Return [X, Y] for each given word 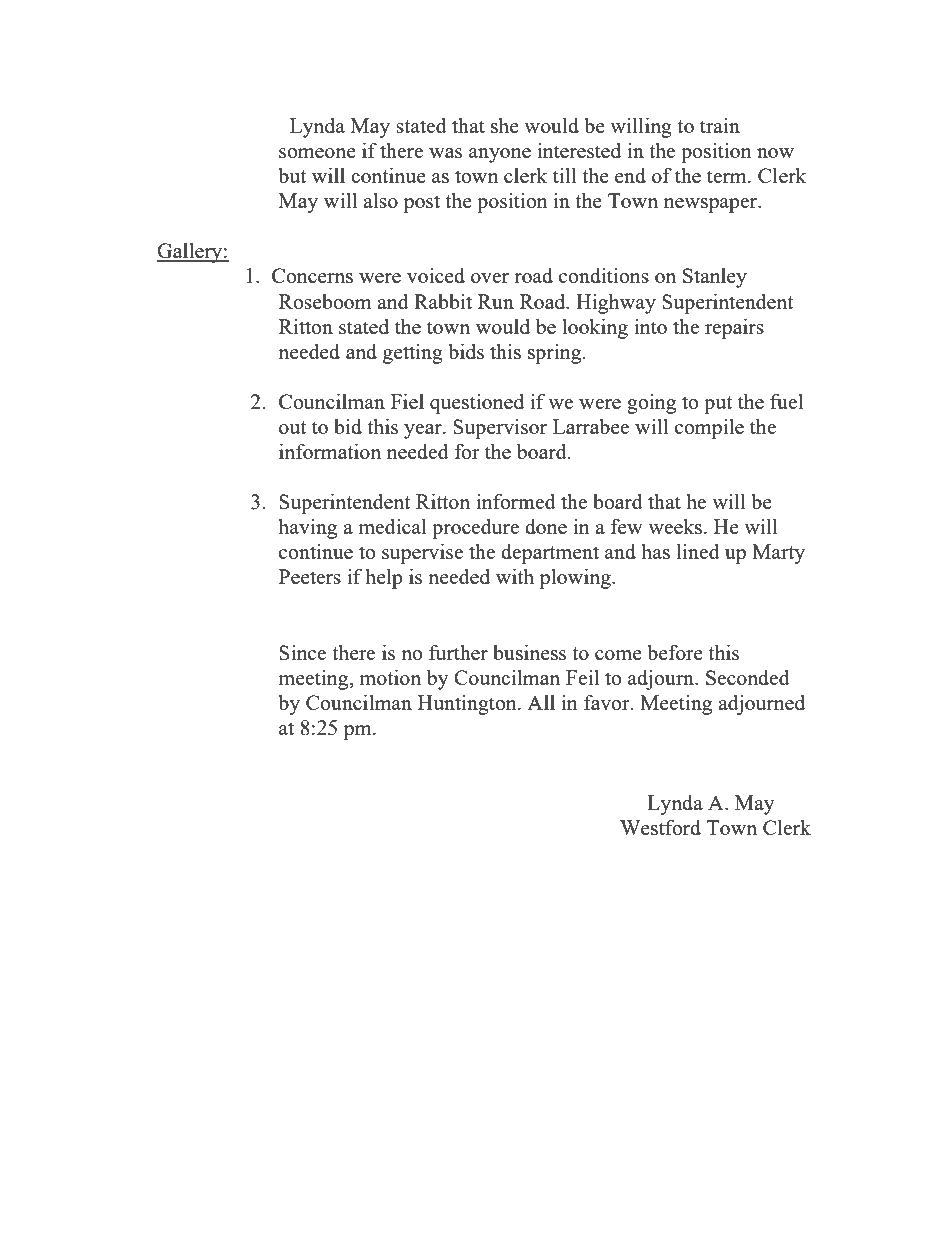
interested [579, 150]
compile [709, 429]
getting [413, 354]
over [490, 278]
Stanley [715, 278]
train [720, 125]
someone [317, 153]
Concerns [312, 275]
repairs [734, 329]
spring [556, 354]
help [384, 579]
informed [516, 501]
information [330, 451]
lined [698, 551]
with [515, 576]
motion [390, 677]
